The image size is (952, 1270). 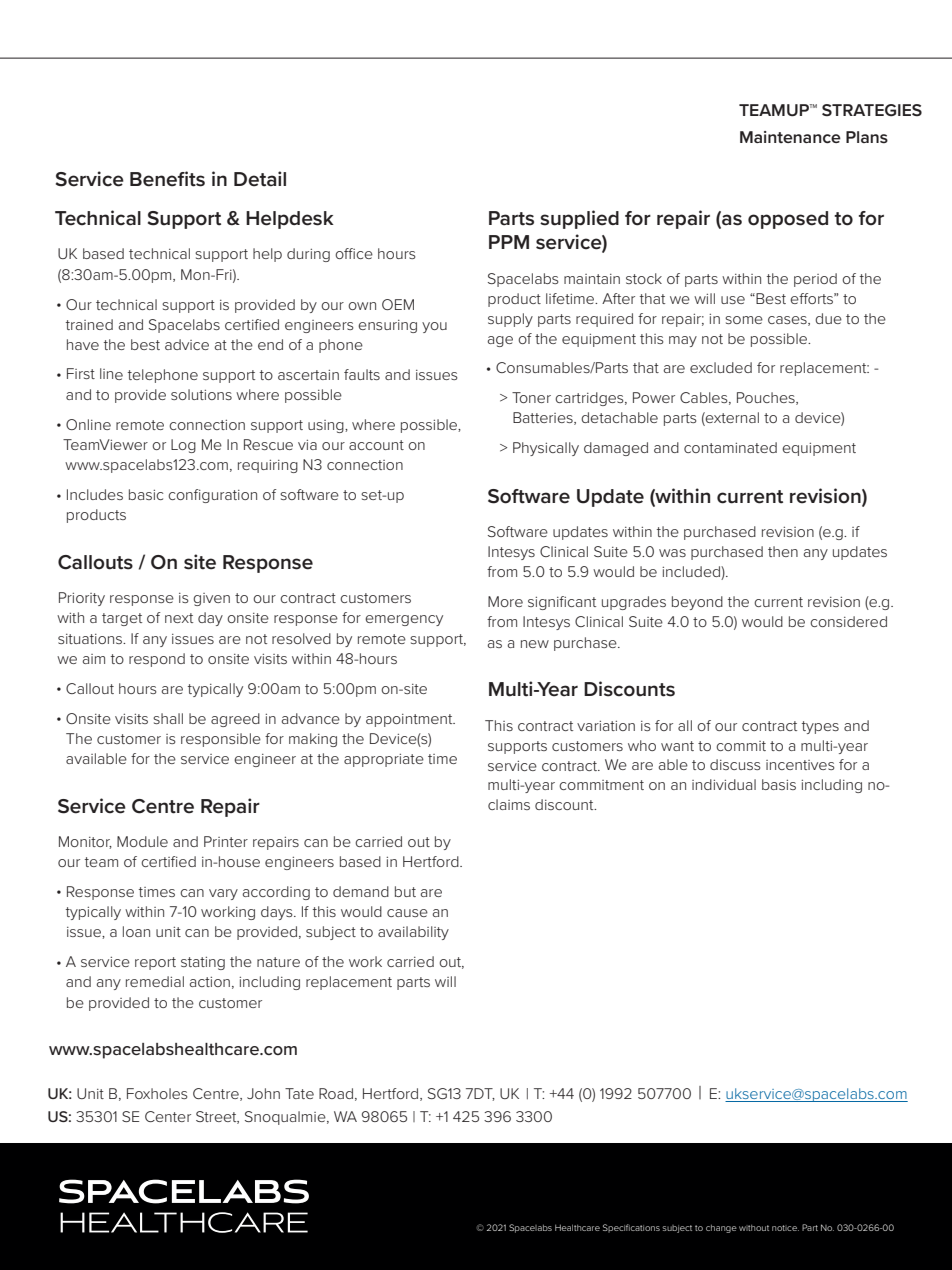 What do you see at coordinates (167, 179) in the screenshot?
I see `Benefits` at bounding box center [167, 179].
